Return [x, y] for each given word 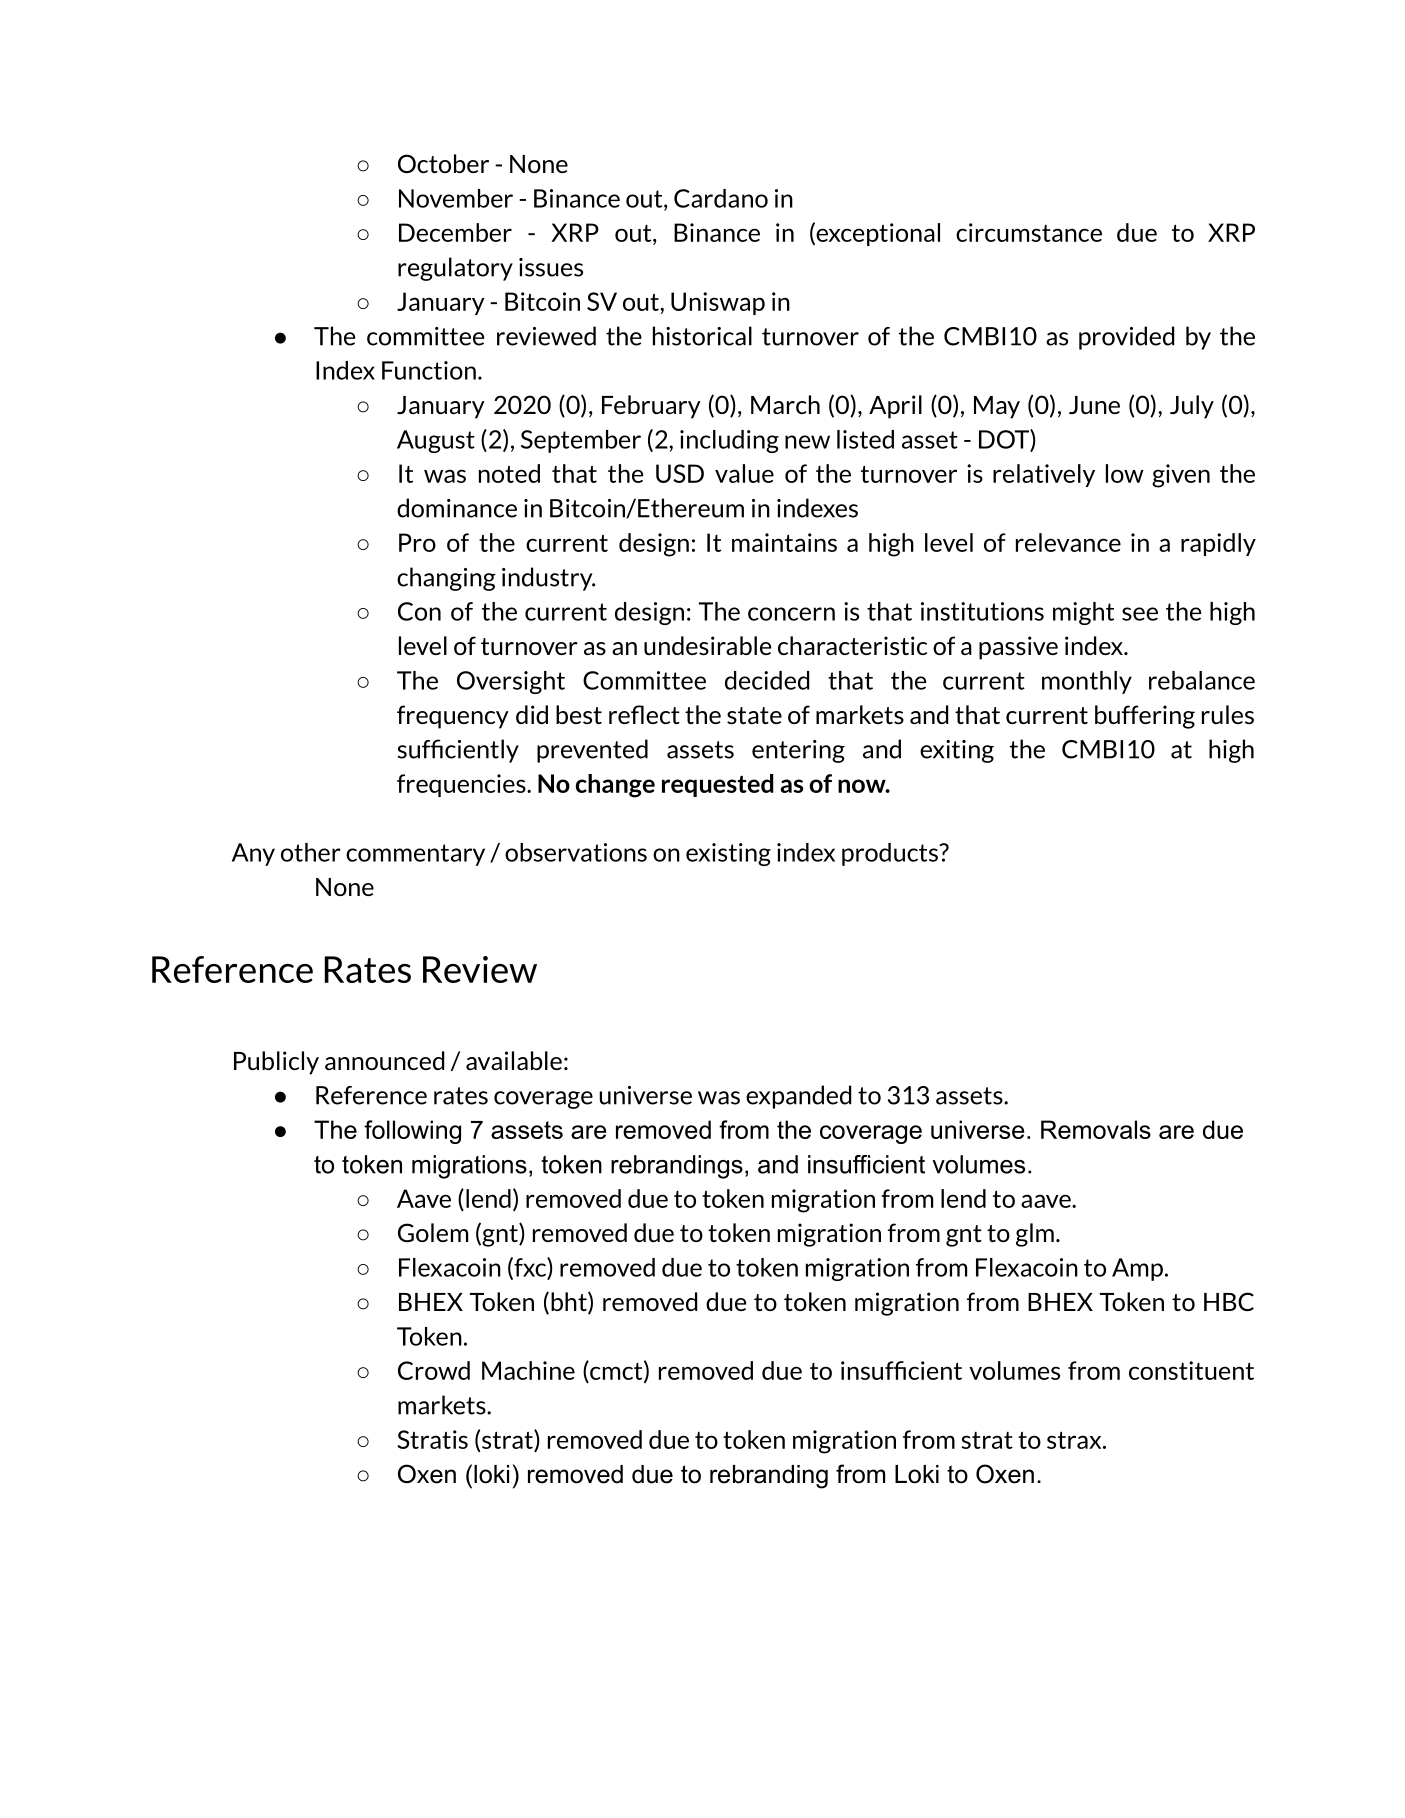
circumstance [1029, 232]
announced [384, 1060]
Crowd [434, 1370]
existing [728, 854]
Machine [528, 1370]
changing [446, 579]
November [456, 198]
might [1083, 613]
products [891, 854]
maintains [784, 542]
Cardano [721, 198]
